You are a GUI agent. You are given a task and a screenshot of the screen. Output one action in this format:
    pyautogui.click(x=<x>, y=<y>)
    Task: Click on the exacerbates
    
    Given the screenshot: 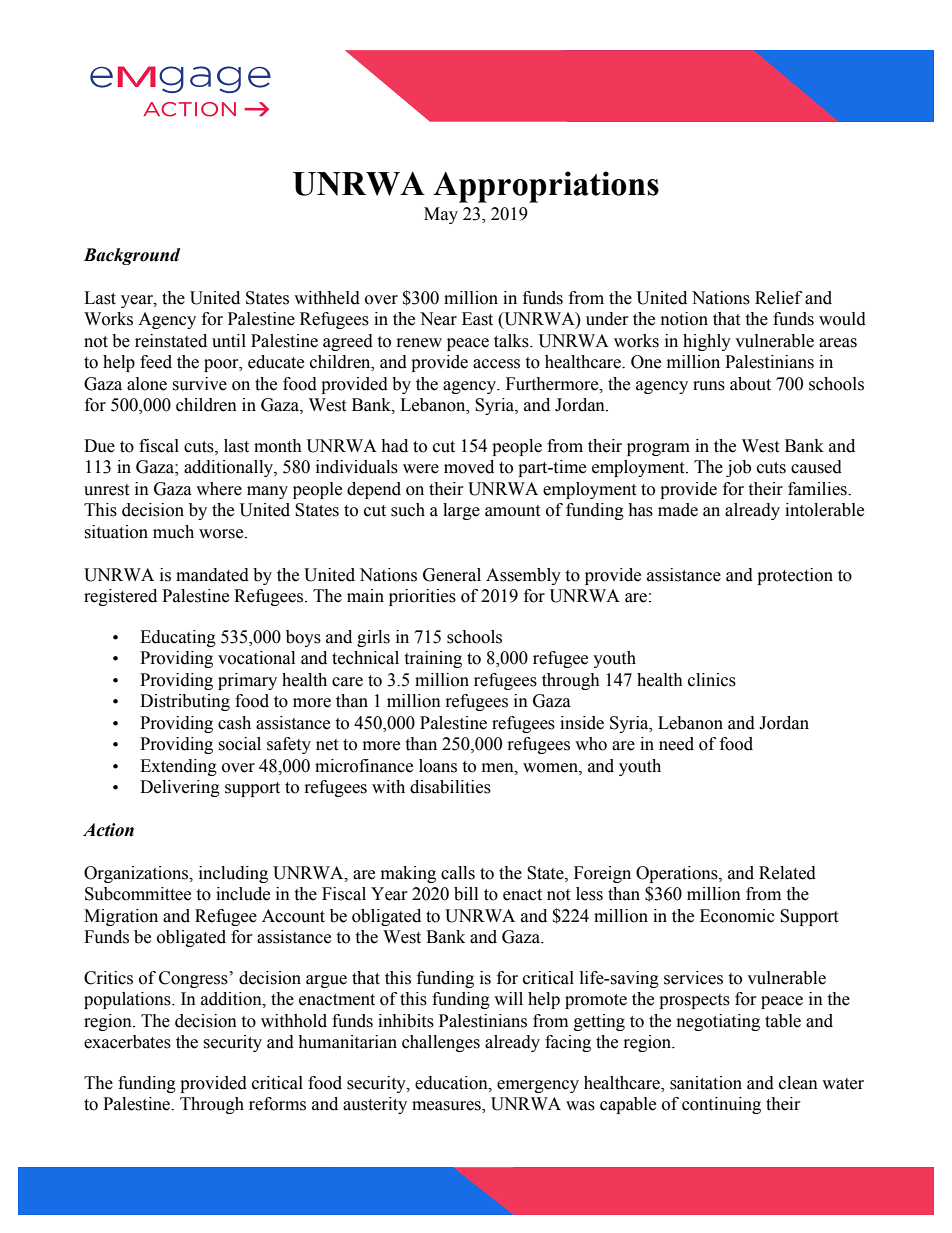 What is the action you would take?
    pyautogui.click(x=127, y=1042)
